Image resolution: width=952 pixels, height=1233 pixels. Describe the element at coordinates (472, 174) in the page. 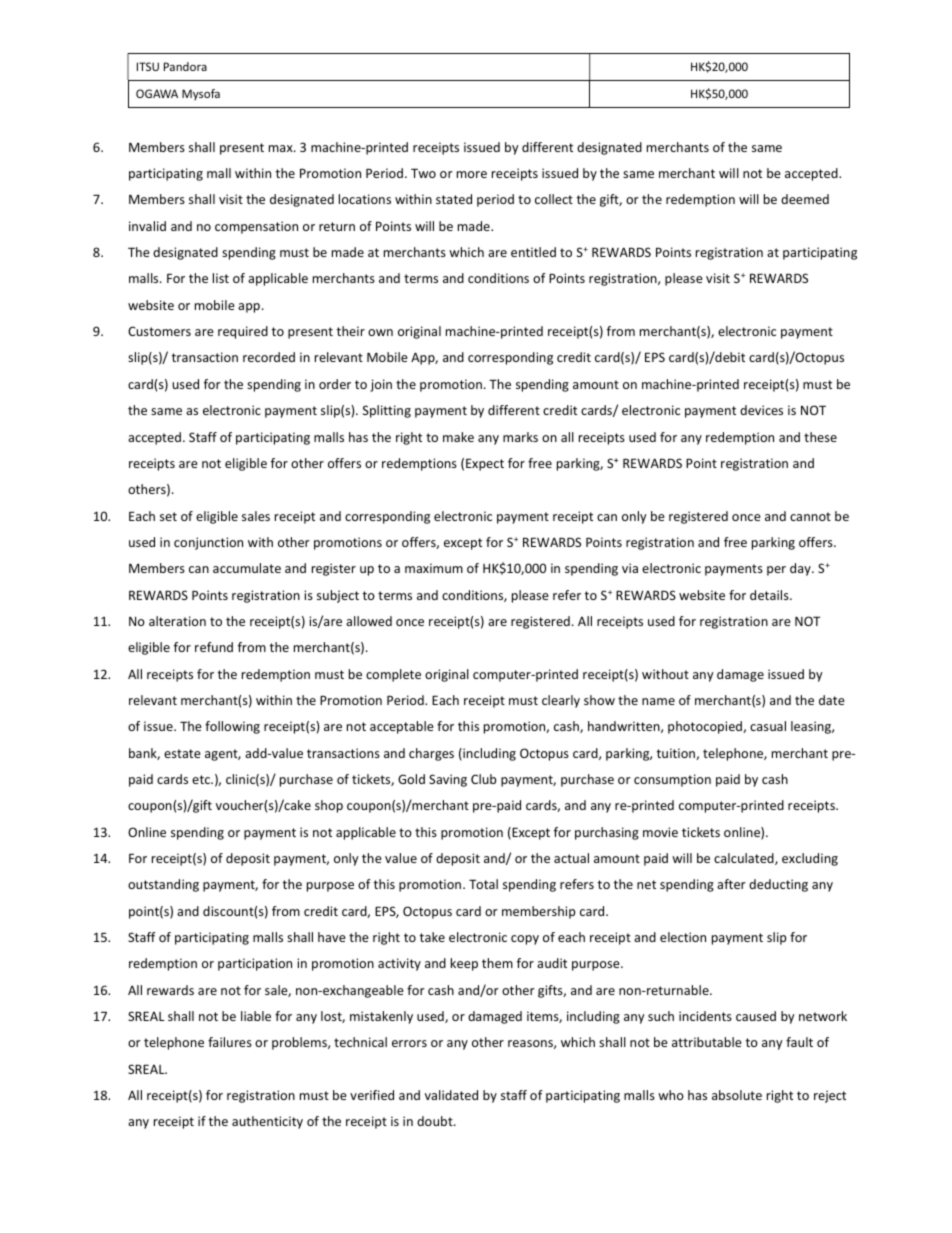

I see `more` at that location.
